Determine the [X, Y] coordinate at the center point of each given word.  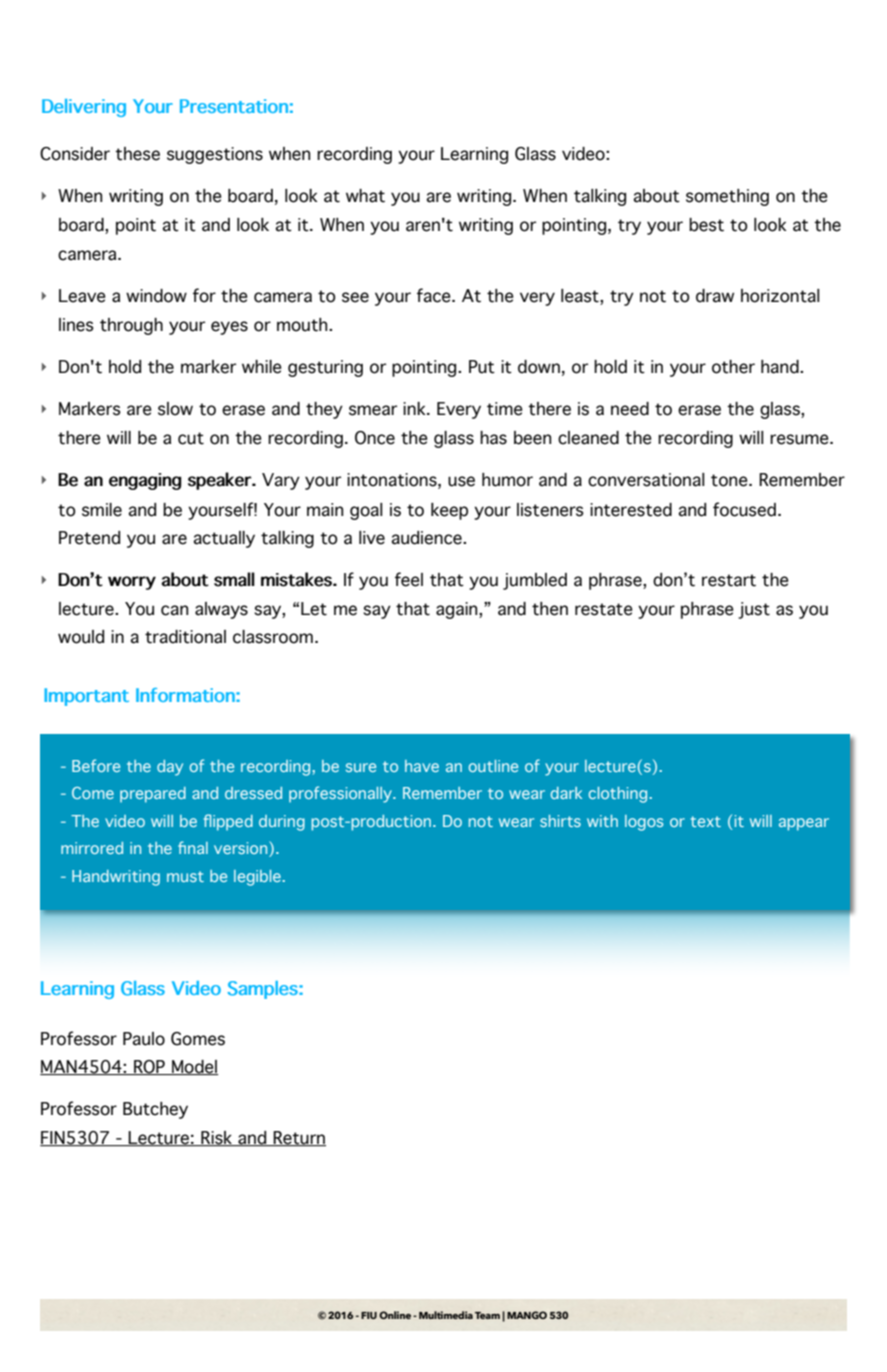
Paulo [144, 1039]
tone [730, 480]
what [365, 196]
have [422, 766]
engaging [145, 481]
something [727, 197]
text [706, 821]
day [170, 768]
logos [644, 823]
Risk [217, 1138]
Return [298, 1138]
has [493, 438]
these [137, 154]
